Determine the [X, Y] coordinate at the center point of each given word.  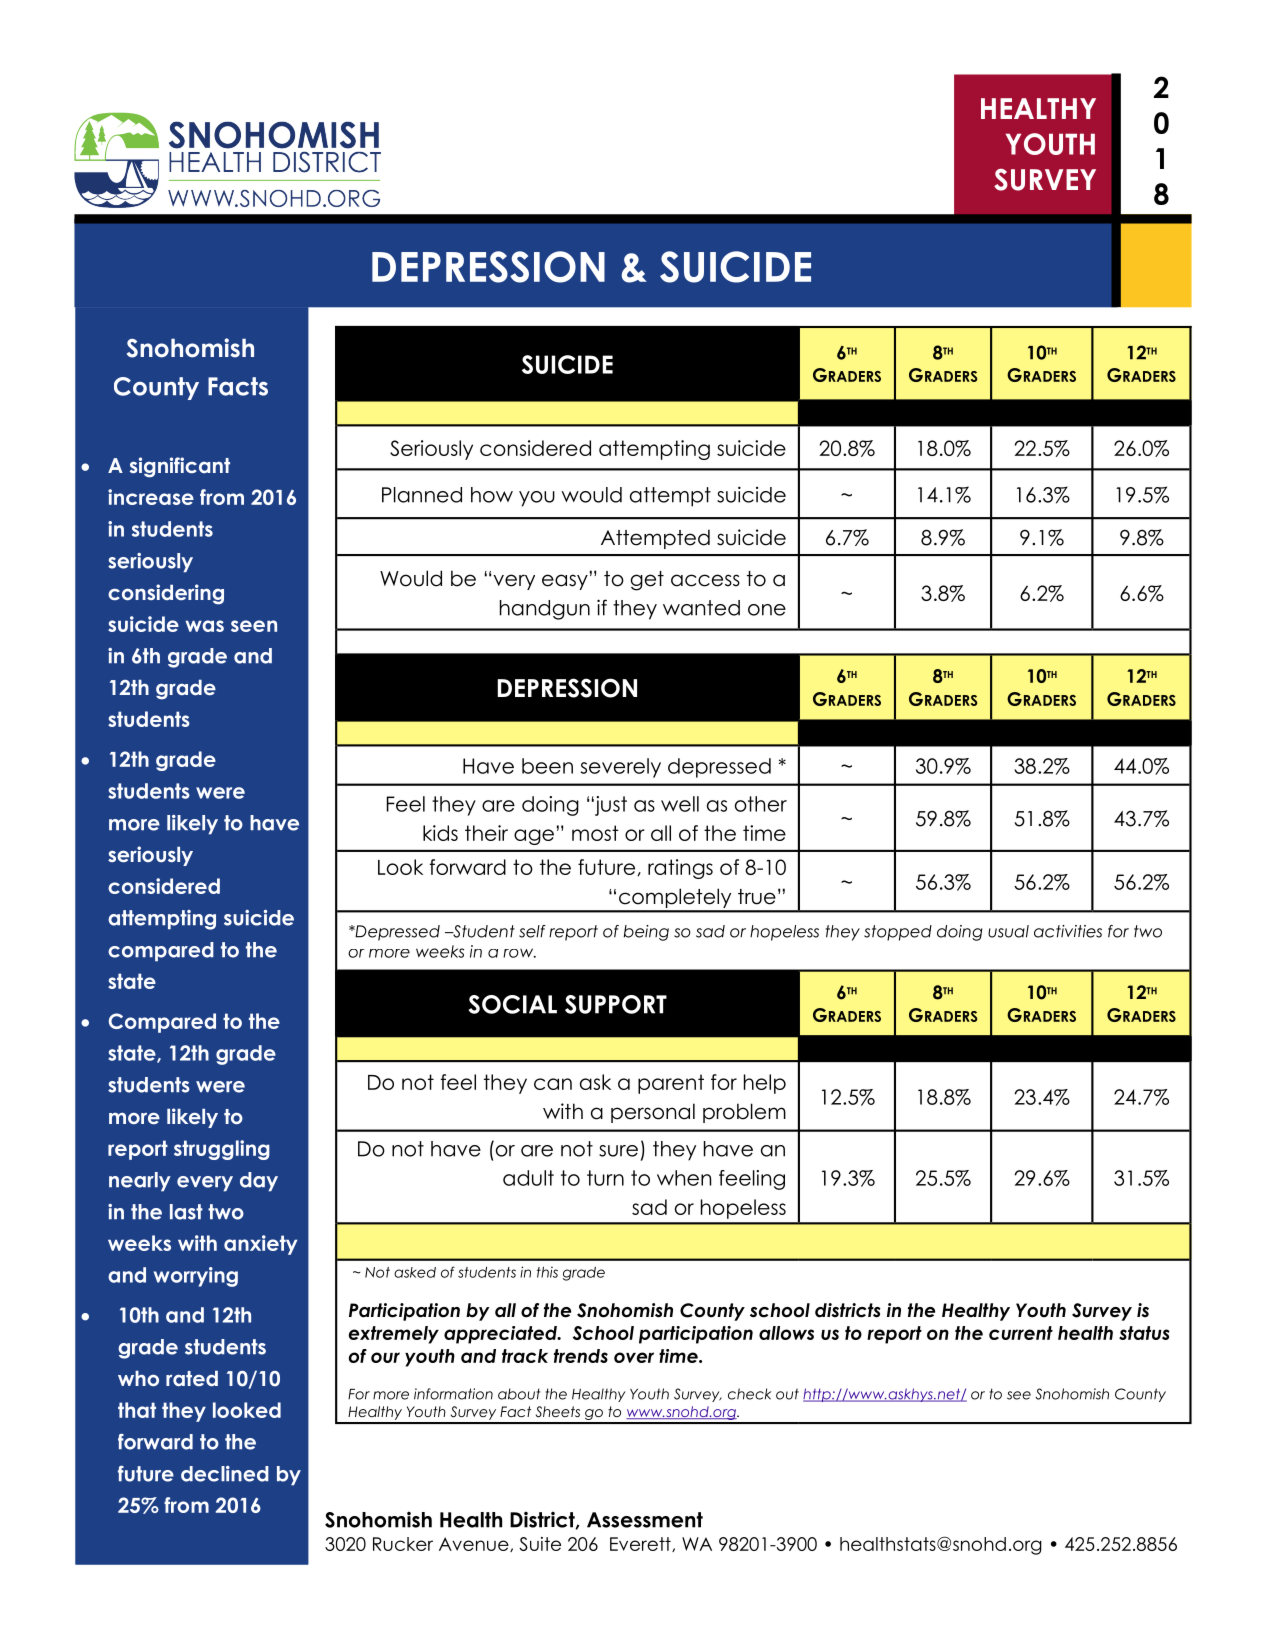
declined [225, 1474]
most [595, 833]
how [492, 495]
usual [1008, 931]
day [259, 1182]
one [767, 610]
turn [605, 1178]
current [1021, 1333]
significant [180, 467]
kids [440, 833]
